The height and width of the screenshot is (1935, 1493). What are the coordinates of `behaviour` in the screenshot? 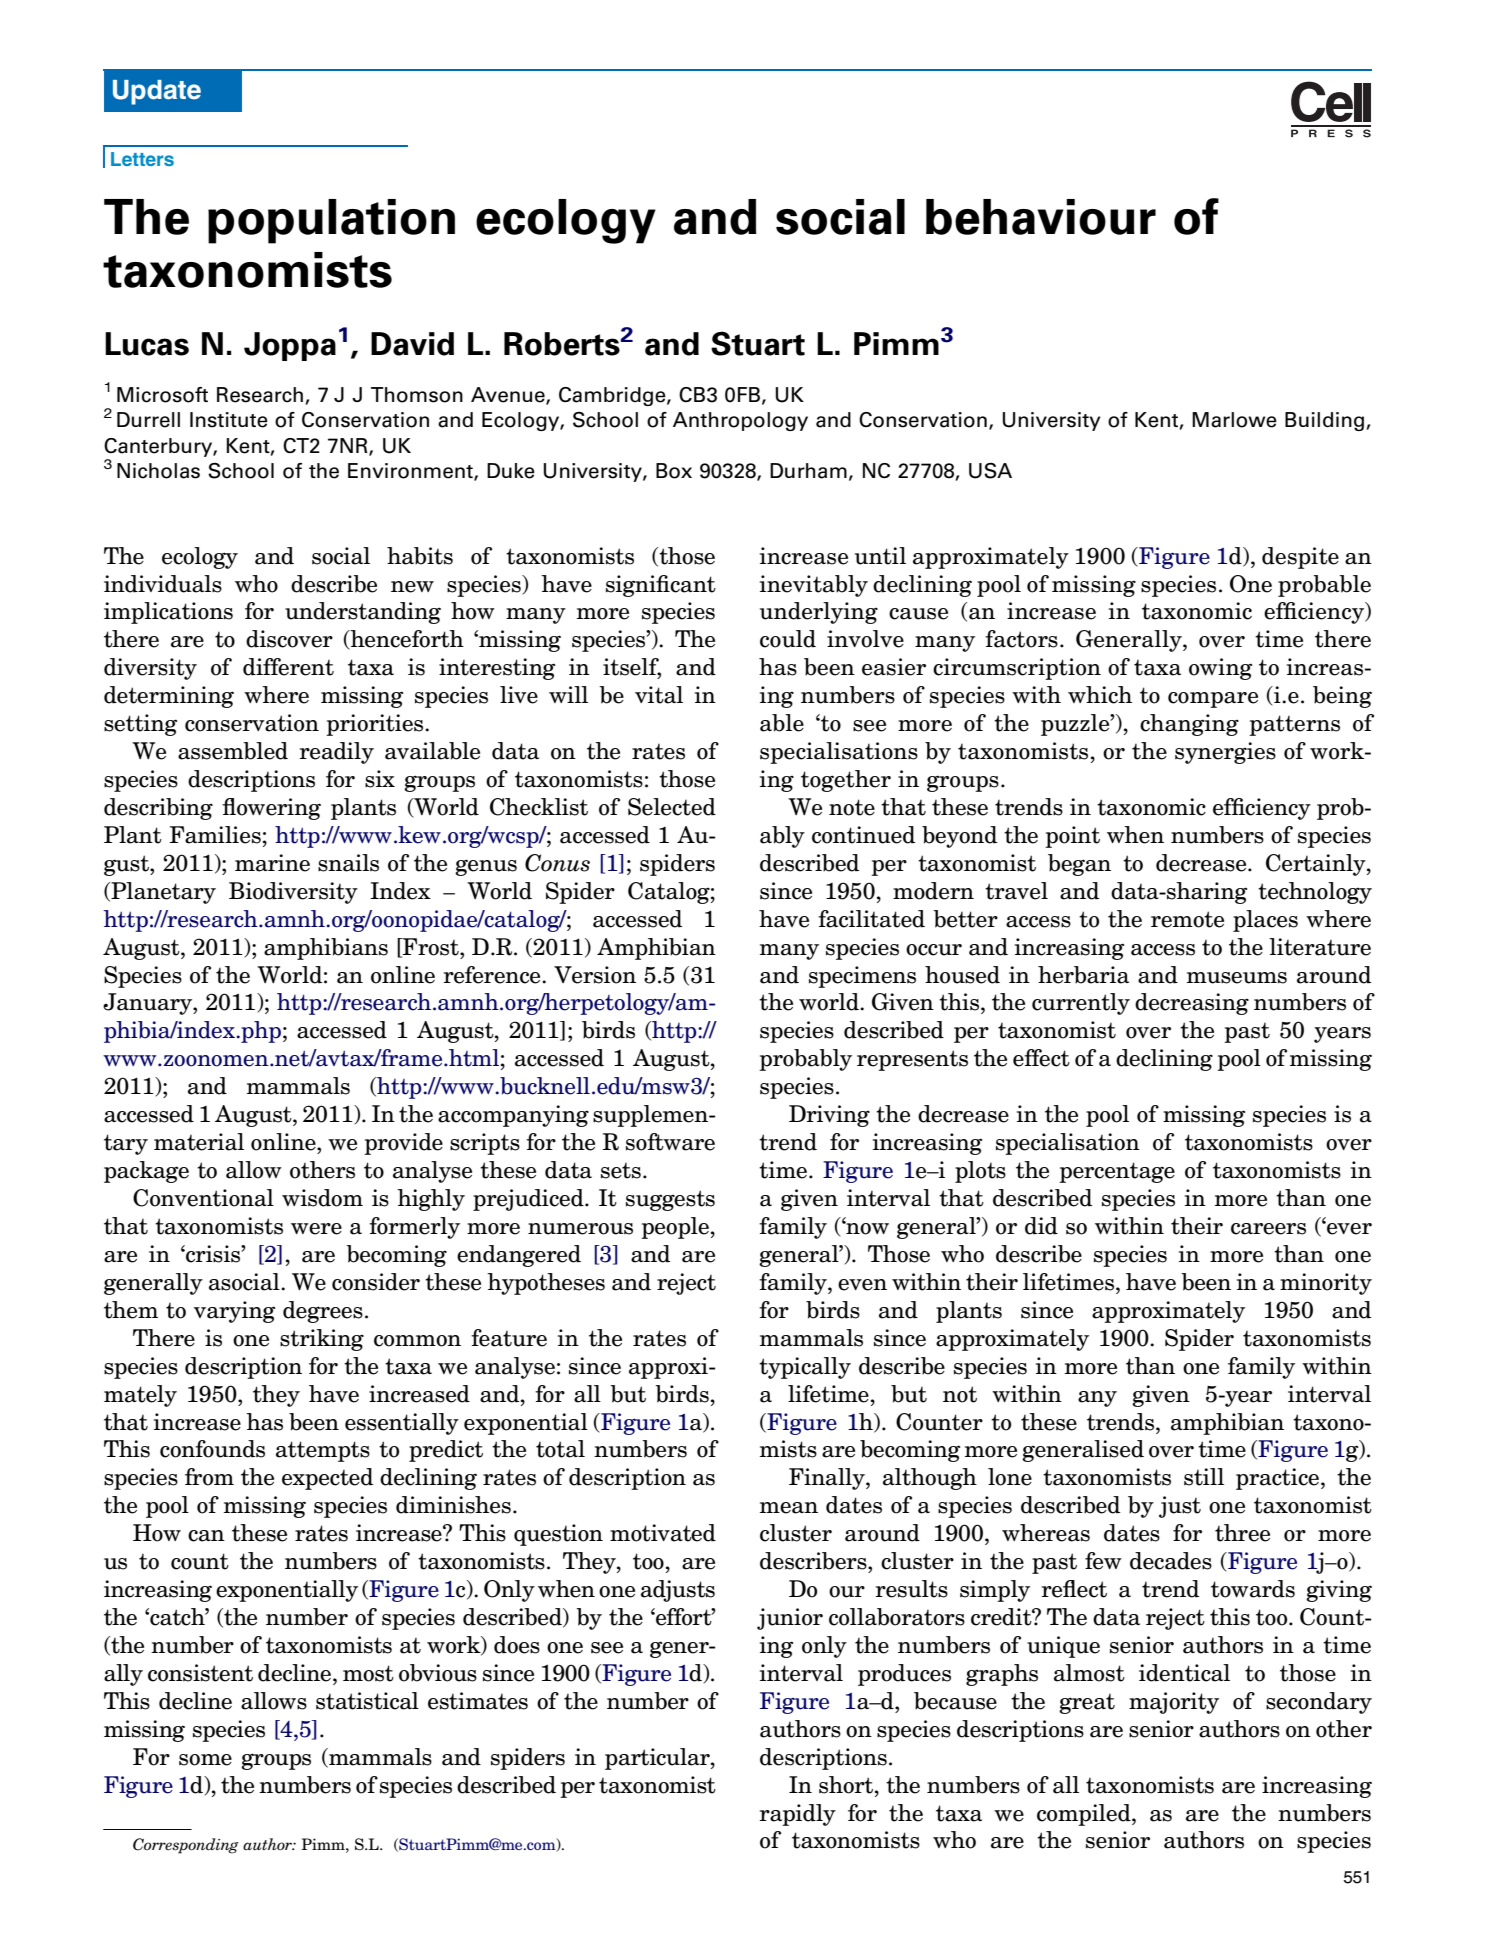 It's located at (1041, 217).
